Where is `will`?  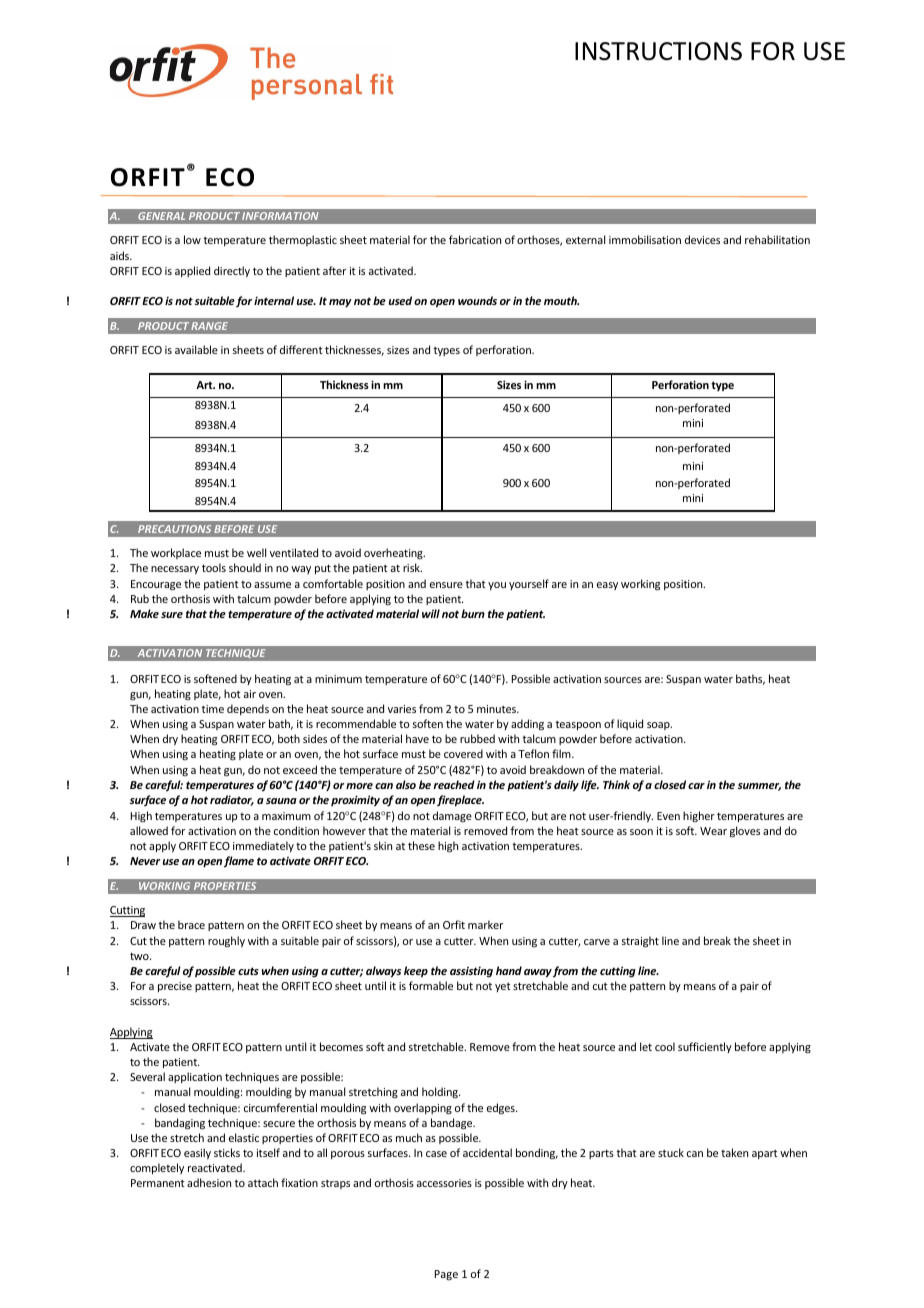
will is located at coordinates (431, 613).
